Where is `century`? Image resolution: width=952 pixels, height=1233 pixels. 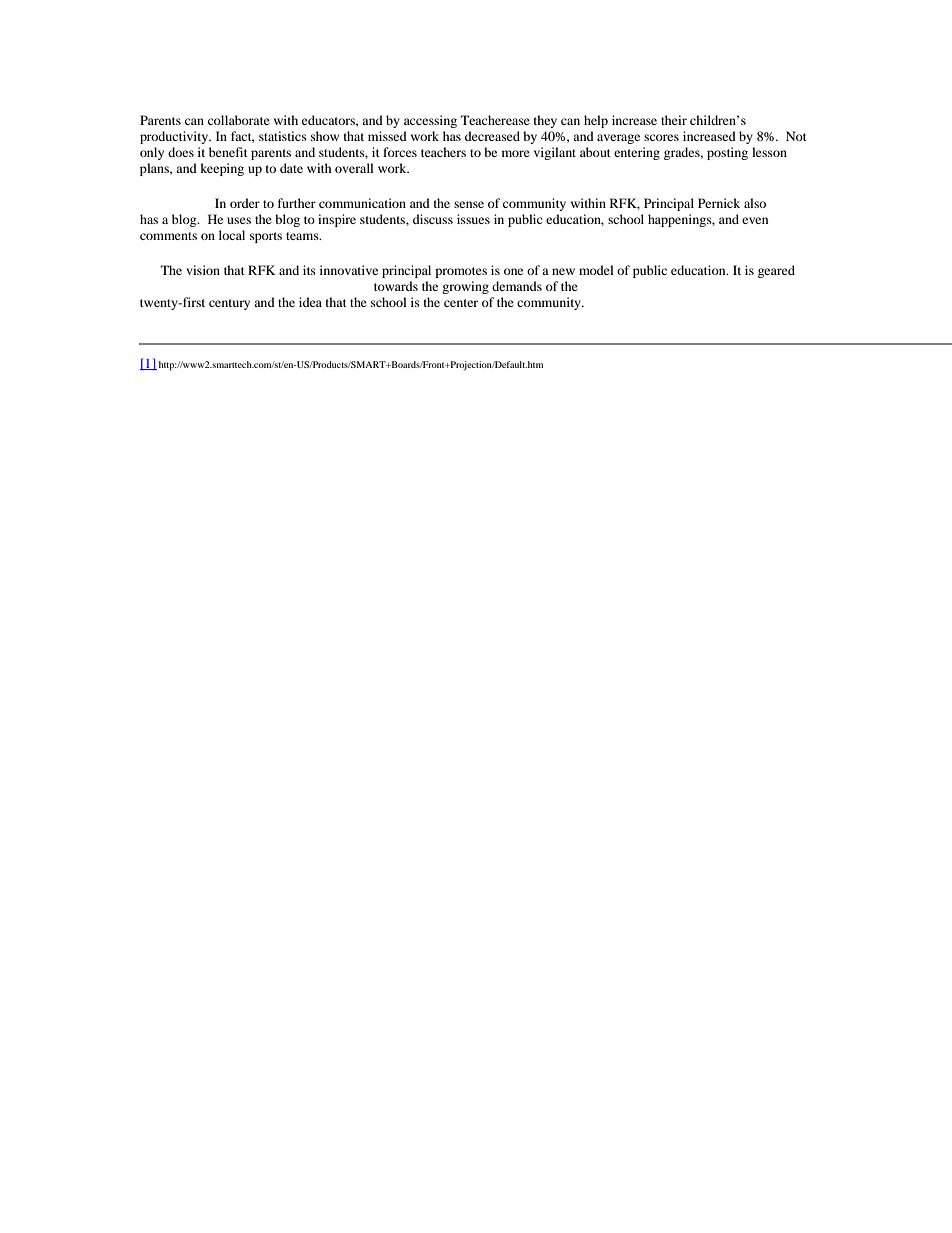
century is located at coordinates (229, 304).
